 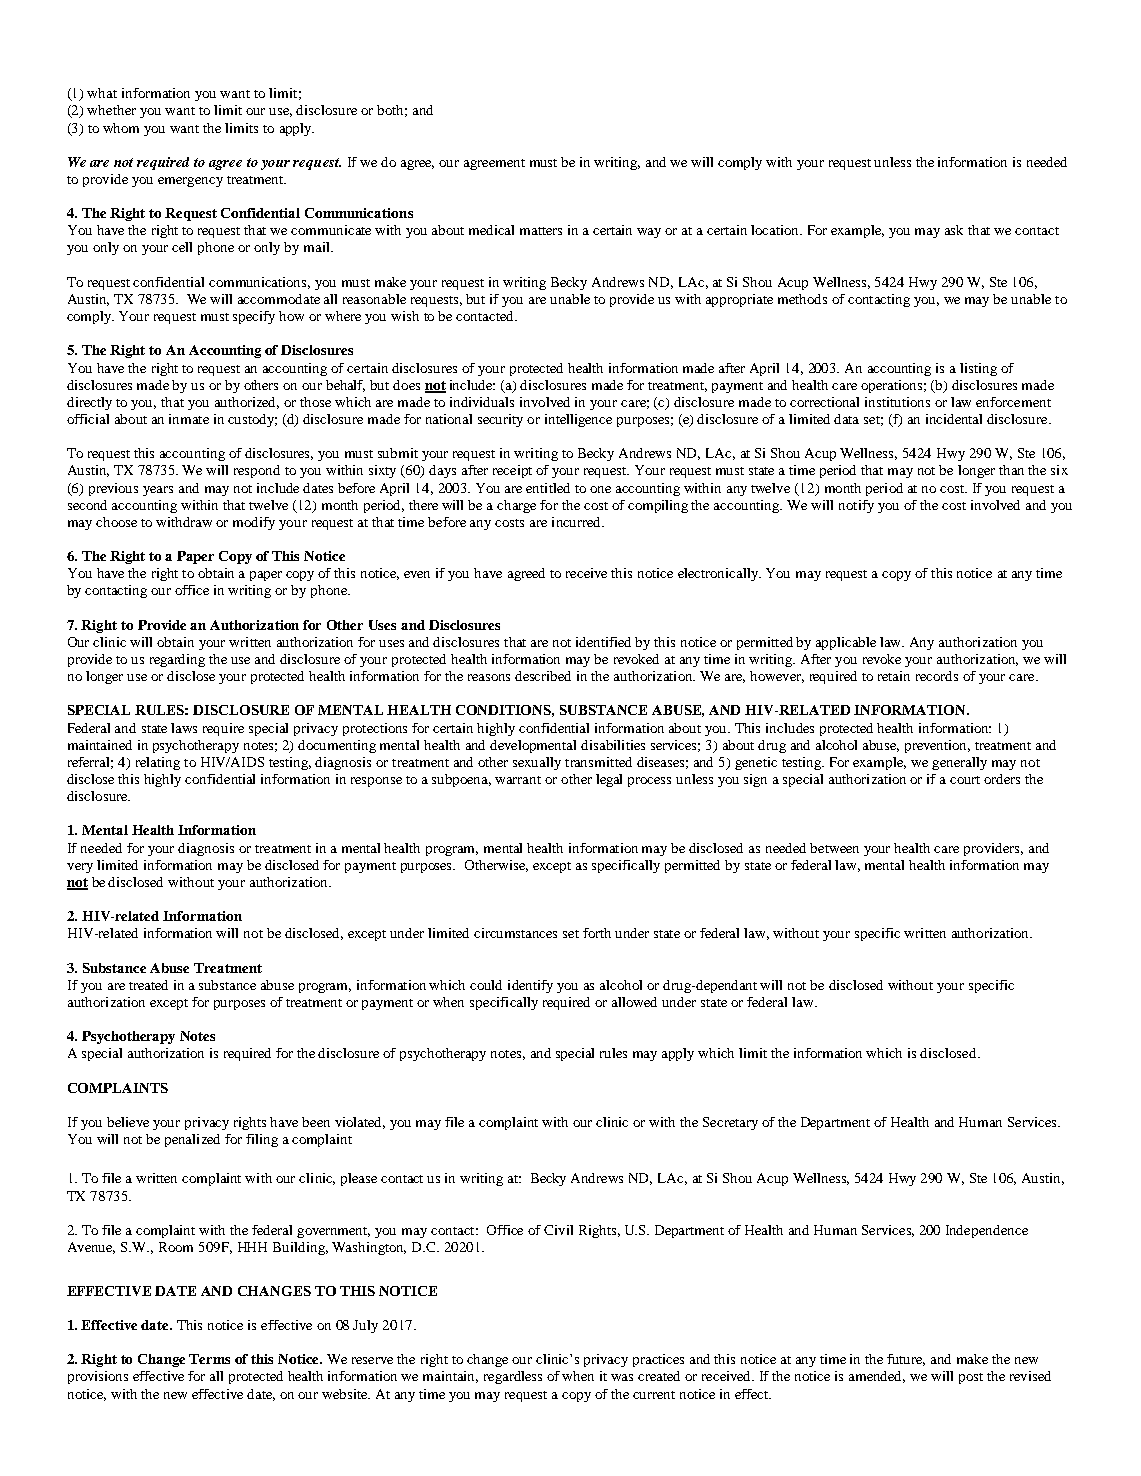 I want to click on matters, so click(x=541, y=231).
